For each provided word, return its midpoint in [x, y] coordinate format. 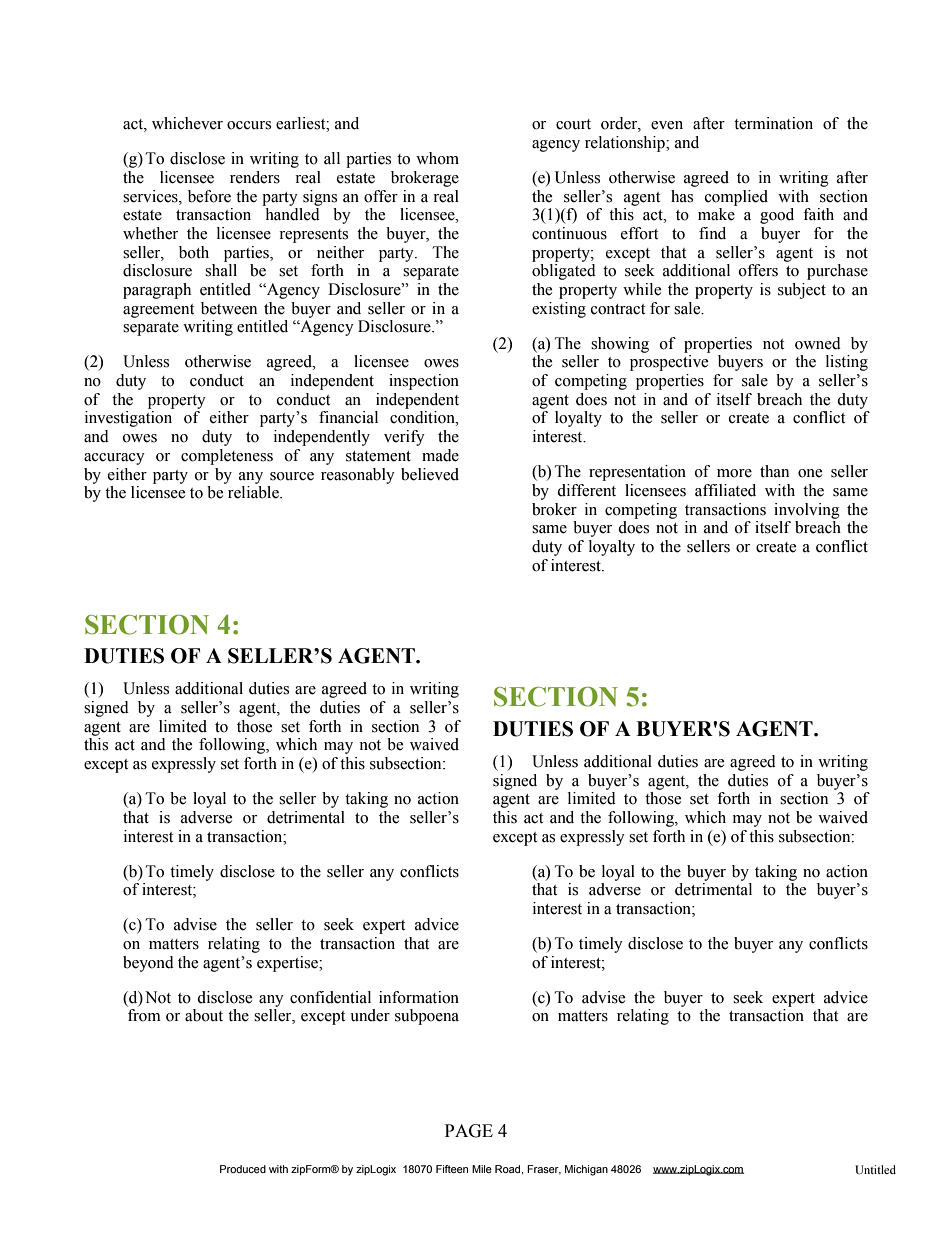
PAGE [469, 1131]
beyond [148, 964]
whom [437, 158]
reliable [254, 492]
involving [807, 511]
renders [255, 177]
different [586, 490]
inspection [424, 382]
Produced [243, 1169]
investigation [128, 419]
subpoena [427, 1017]
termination [773, 123]
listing [847, 363]
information [419, 997]
